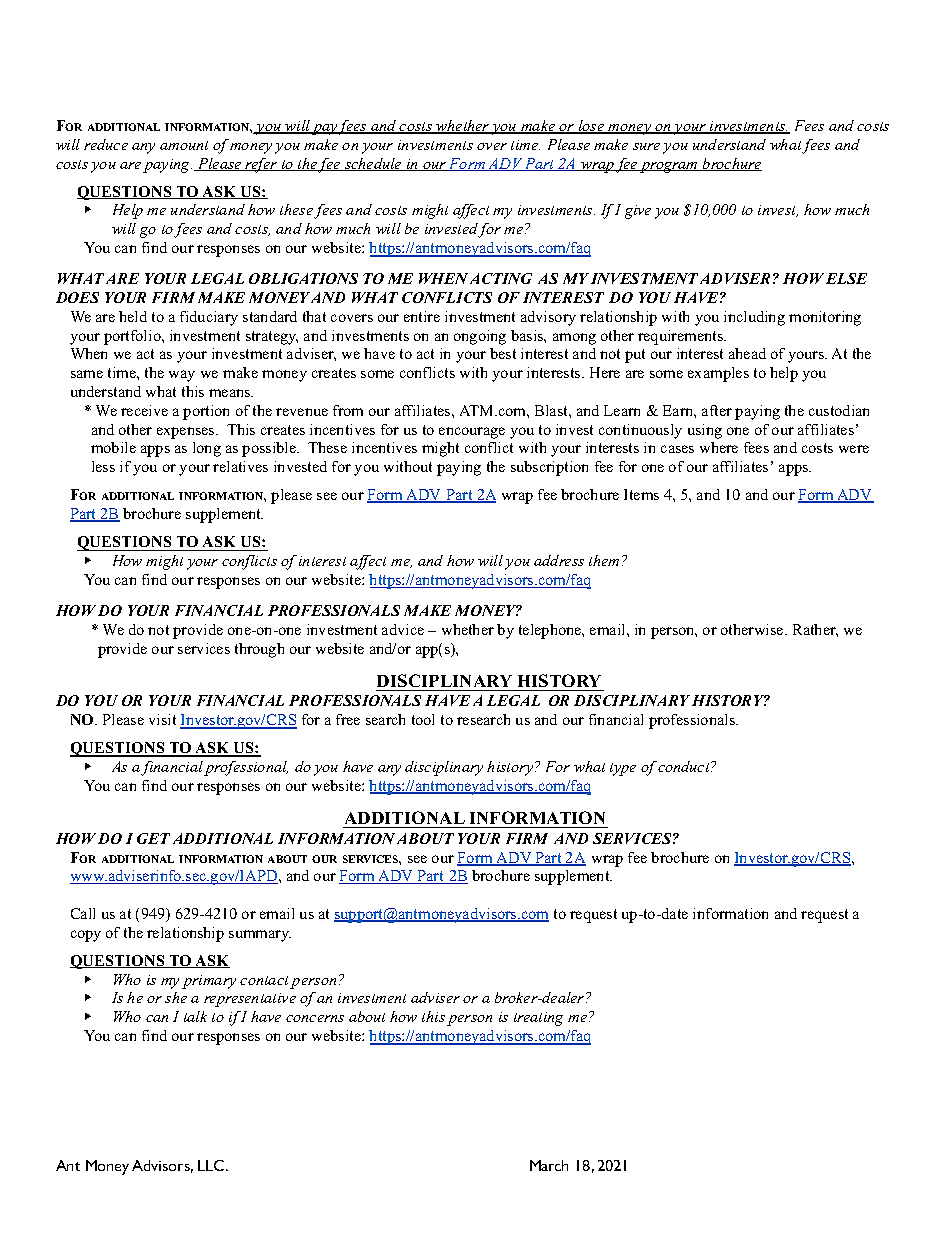 The width and height of the page is (952, 1233). Describe the element at coordinates (403, 629) in the page. I see `advice` at that location.
